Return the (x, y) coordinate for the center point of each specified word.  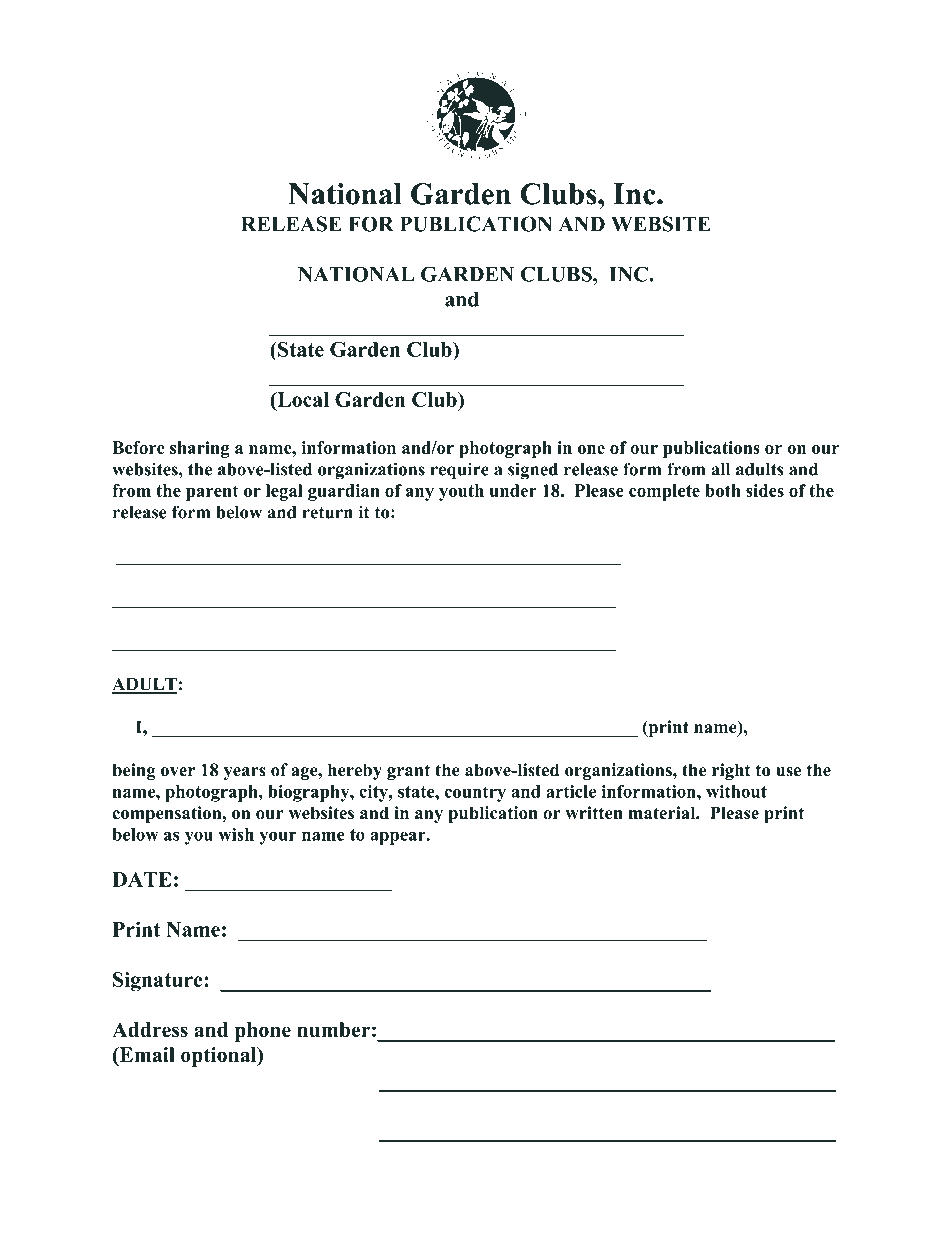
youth (461, 492)
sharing (200, 449)
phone (263, 1032)
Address (150, 1029)
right (731, 771)
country (475, 794)
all (720, 469)
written (594, 813)
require (460, 471)
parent (212, 493)
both (723, 490)
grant (408, 772)
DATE (142, 879)
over (178, 772)
